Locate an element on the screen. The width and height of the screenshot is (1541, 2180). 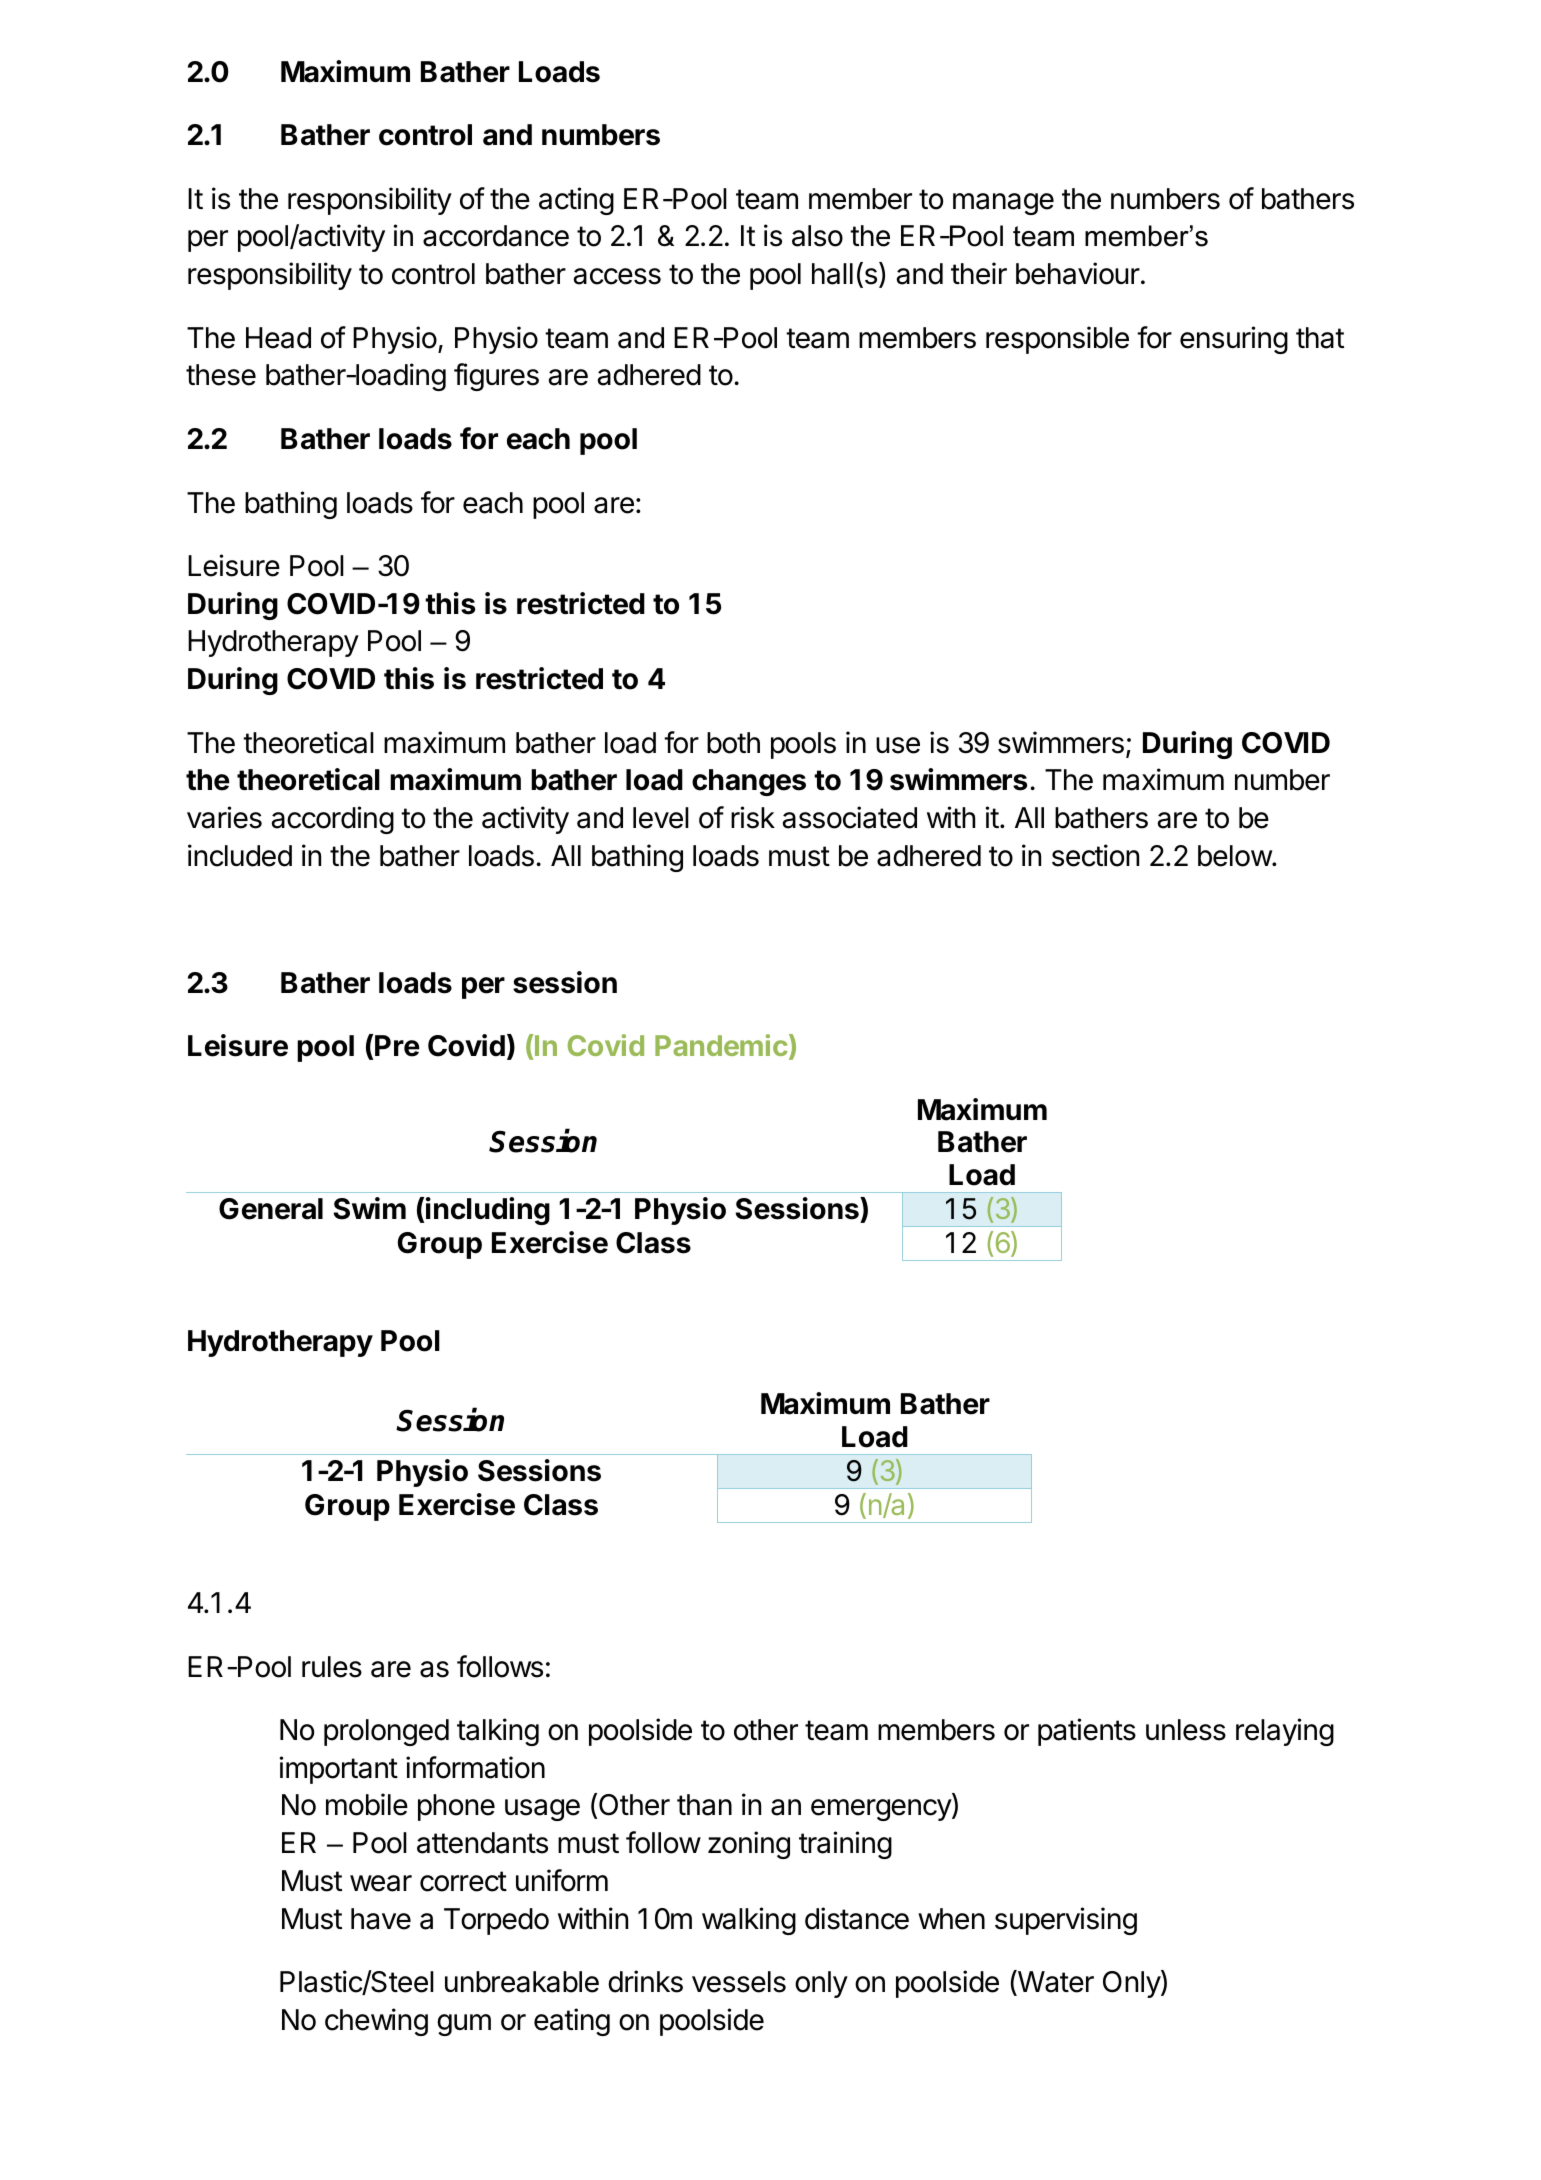
both is located at coordinates (733, 743).
